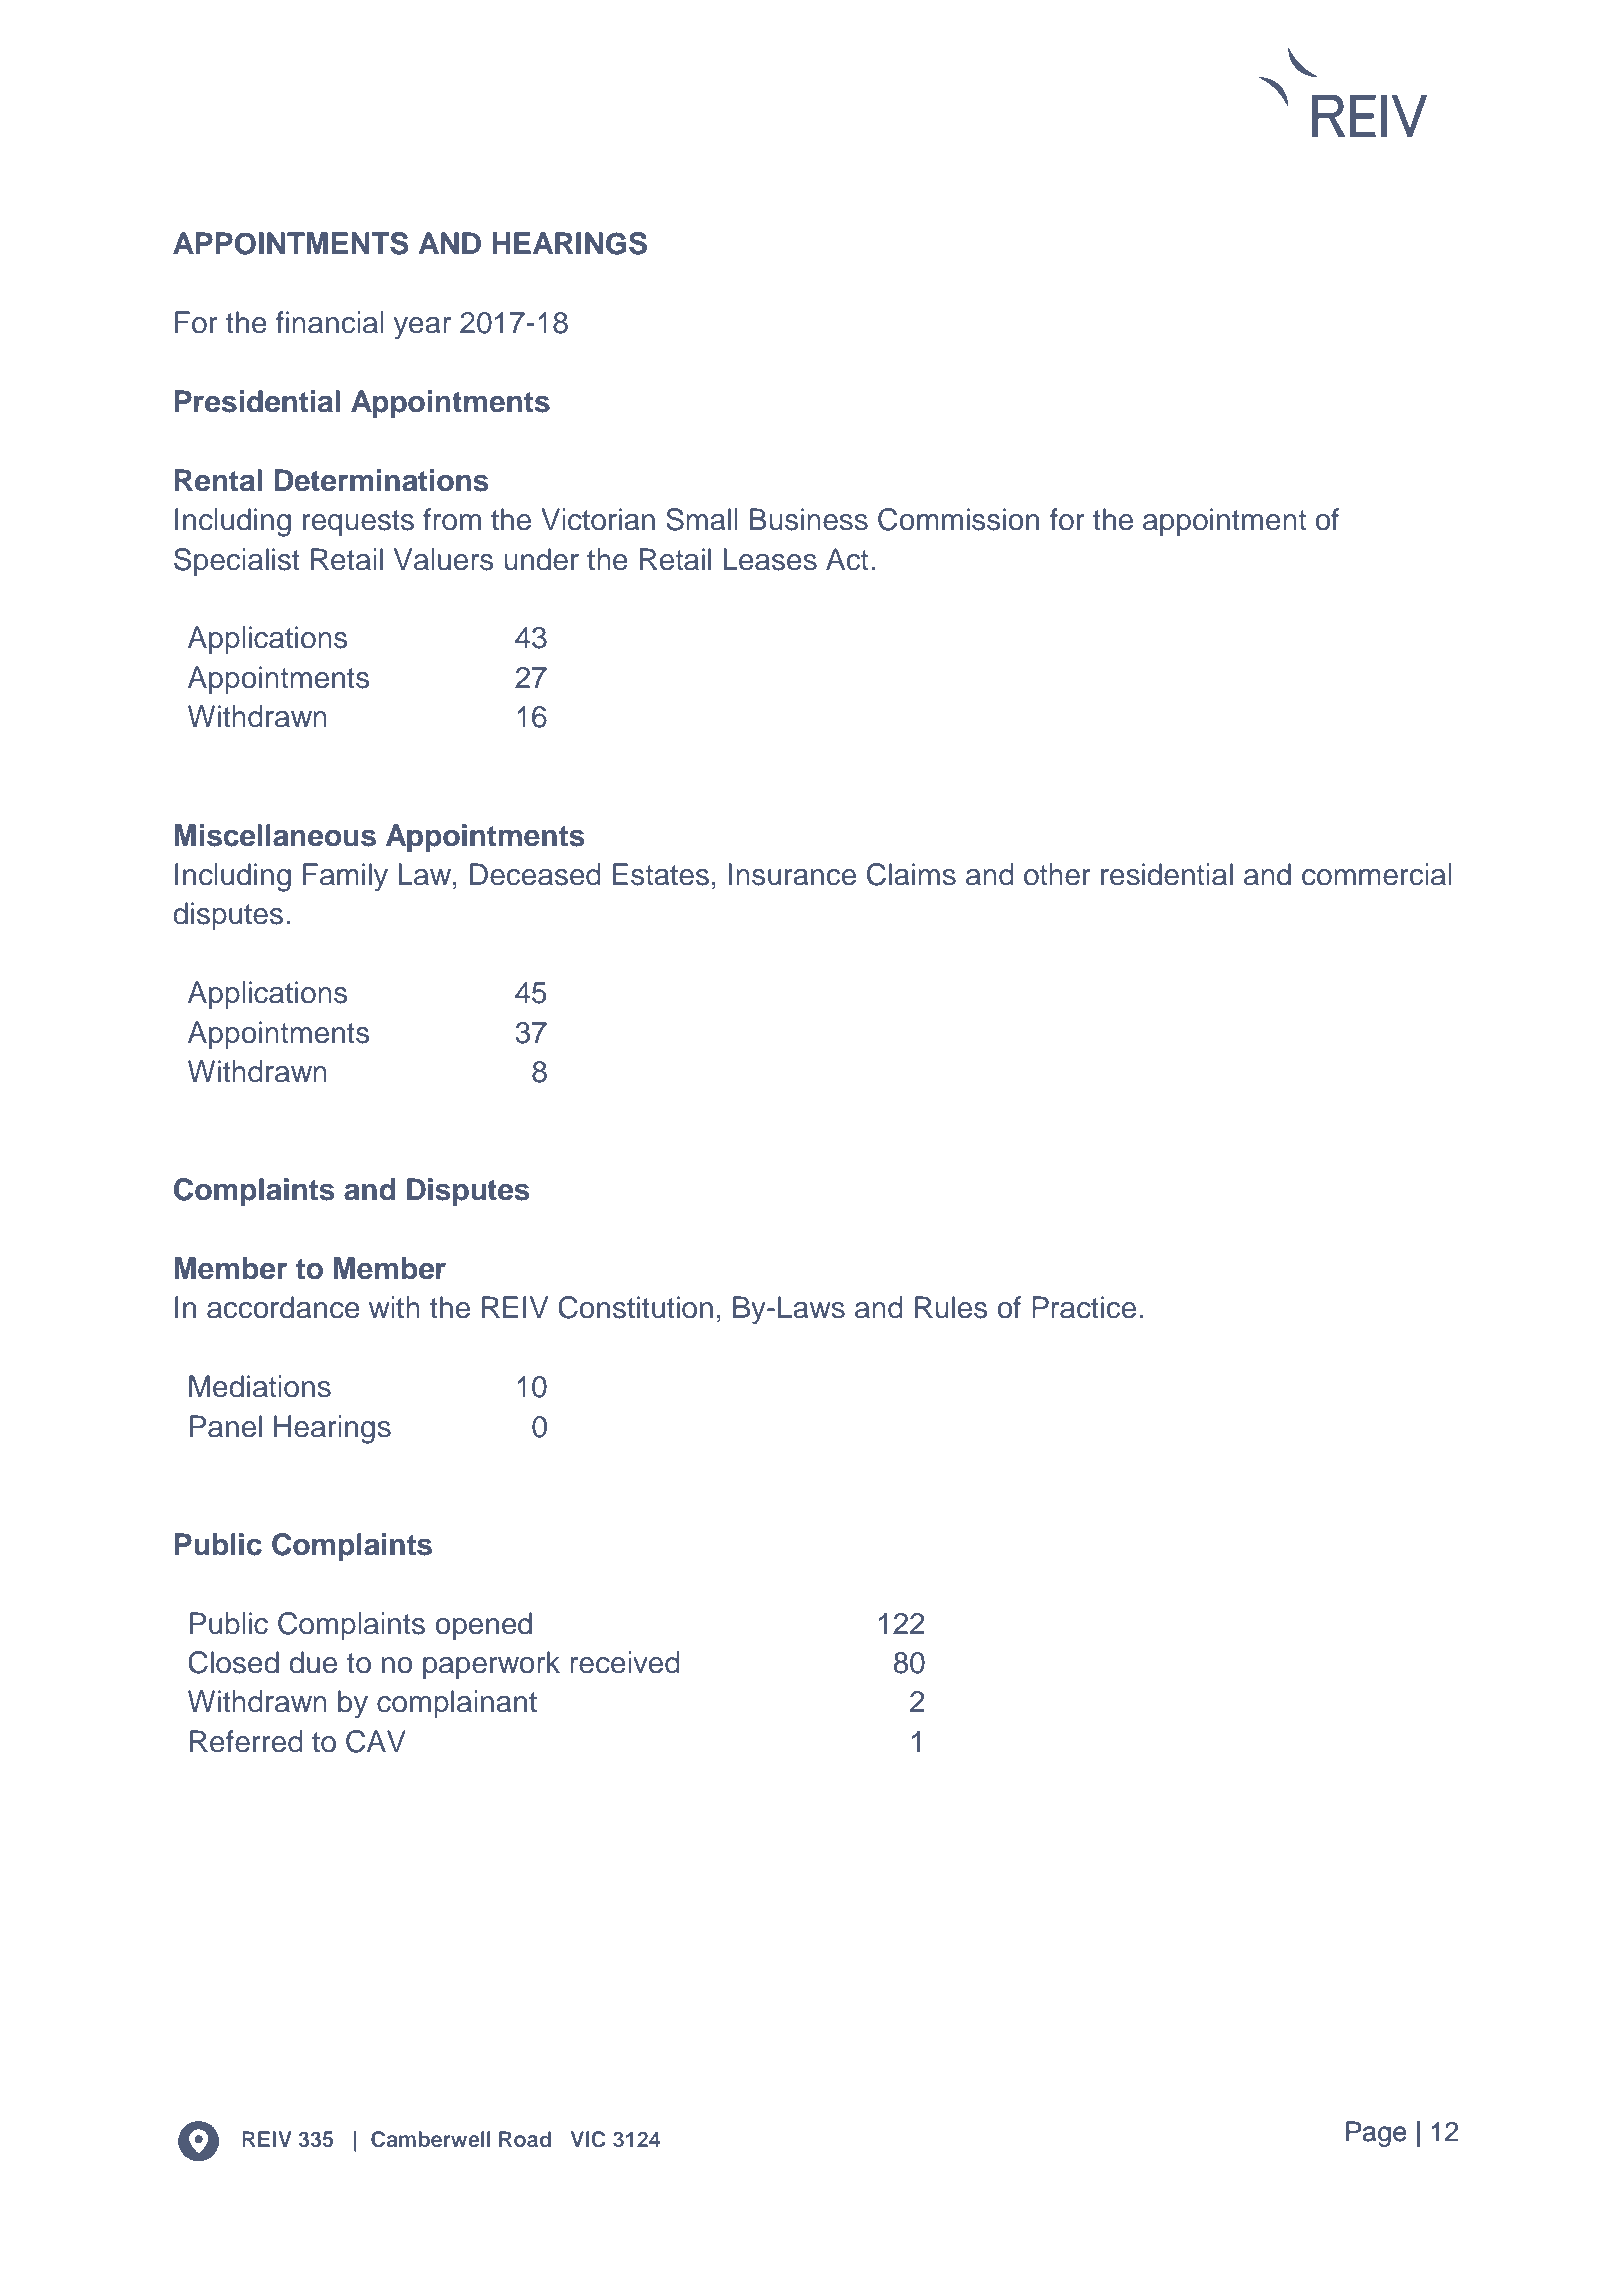 The height and width of the screenshot is (2281, 1612). What do you see at coordinates (1377, 874) in the screenshot?
I see `commercial` at bounding box center [1377, 874].
